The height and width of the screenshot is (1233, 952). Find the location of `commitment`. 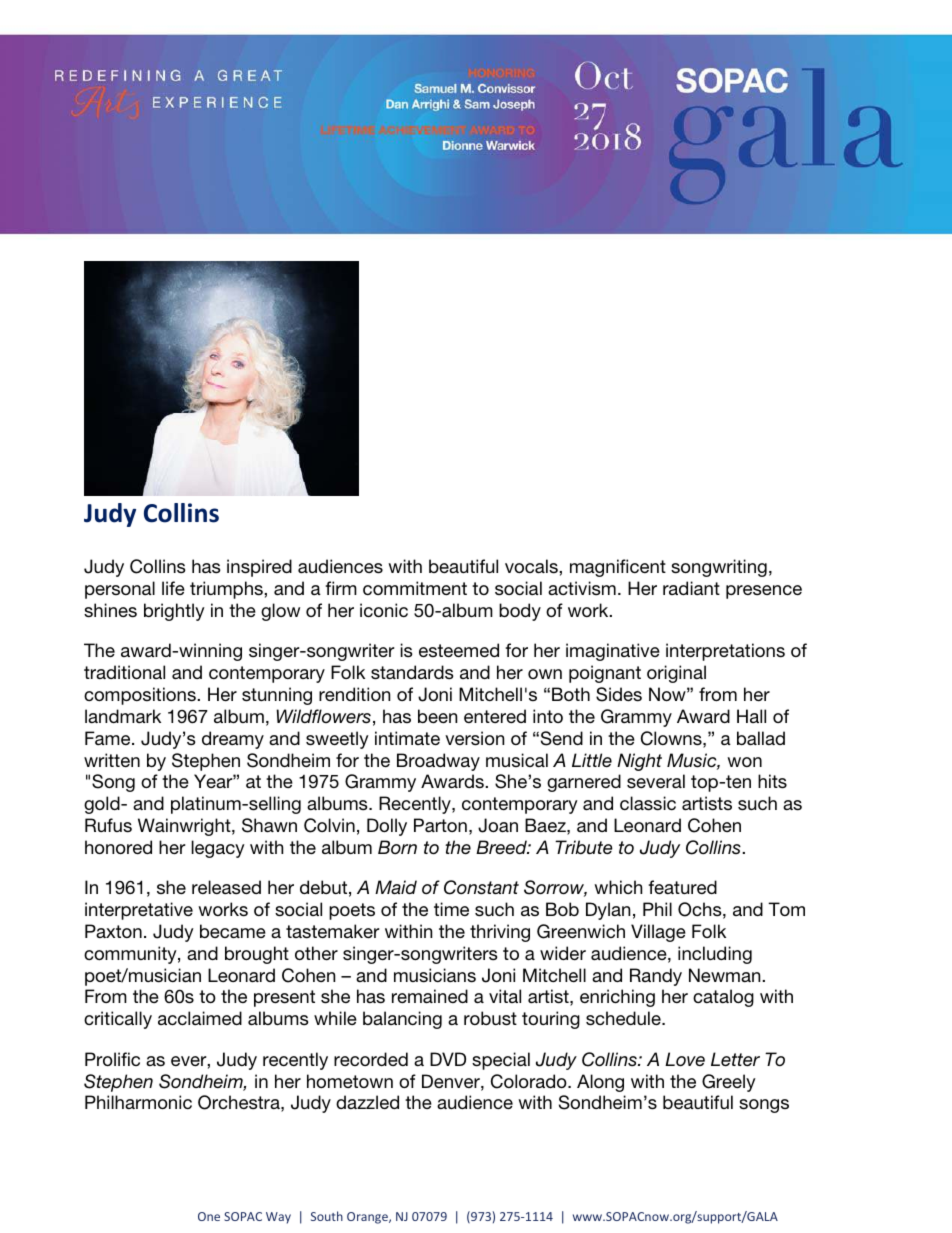

commitment is located at coordinates (415, 588).
